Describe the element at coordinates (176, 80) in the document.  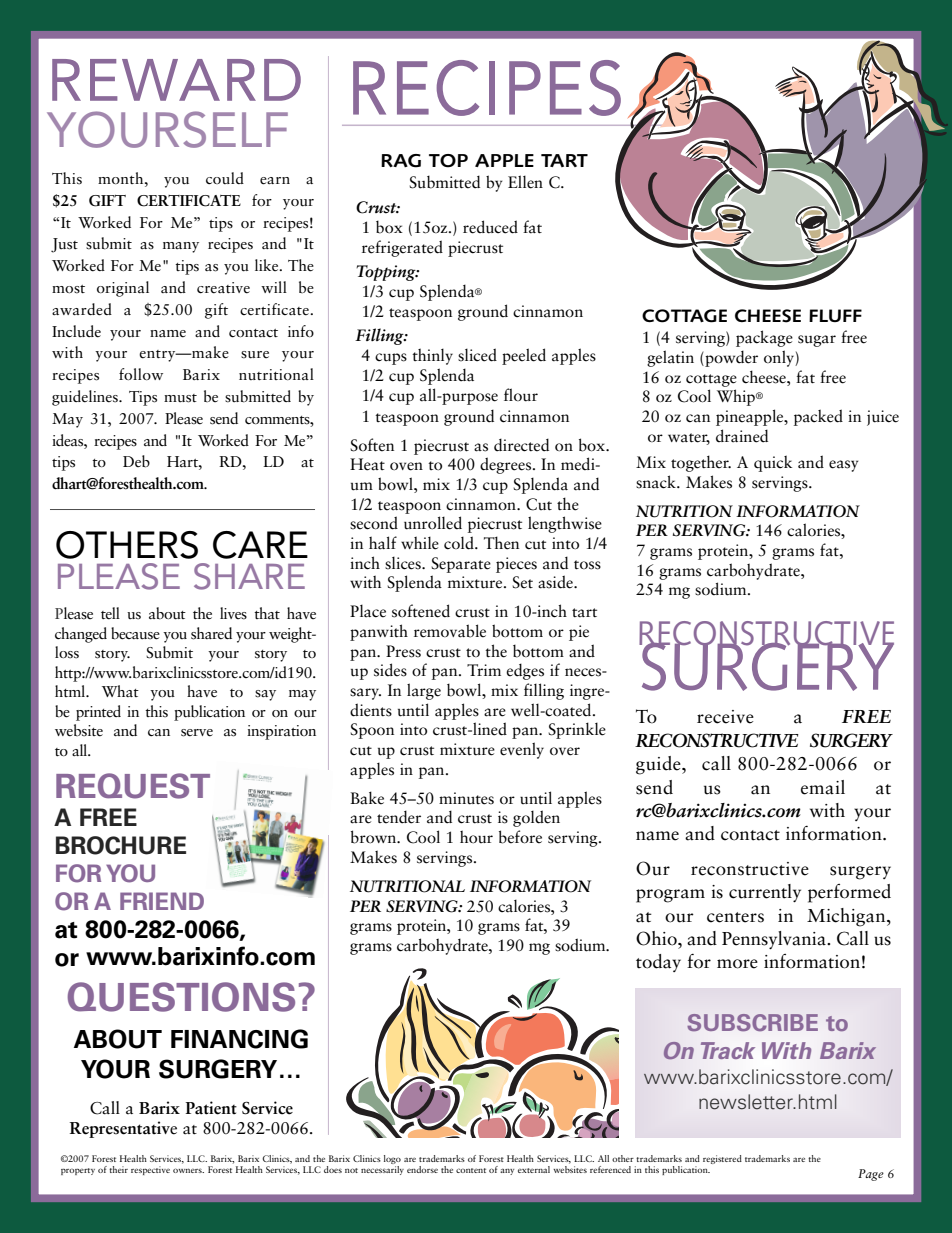
I see `REWARD` at that location.
